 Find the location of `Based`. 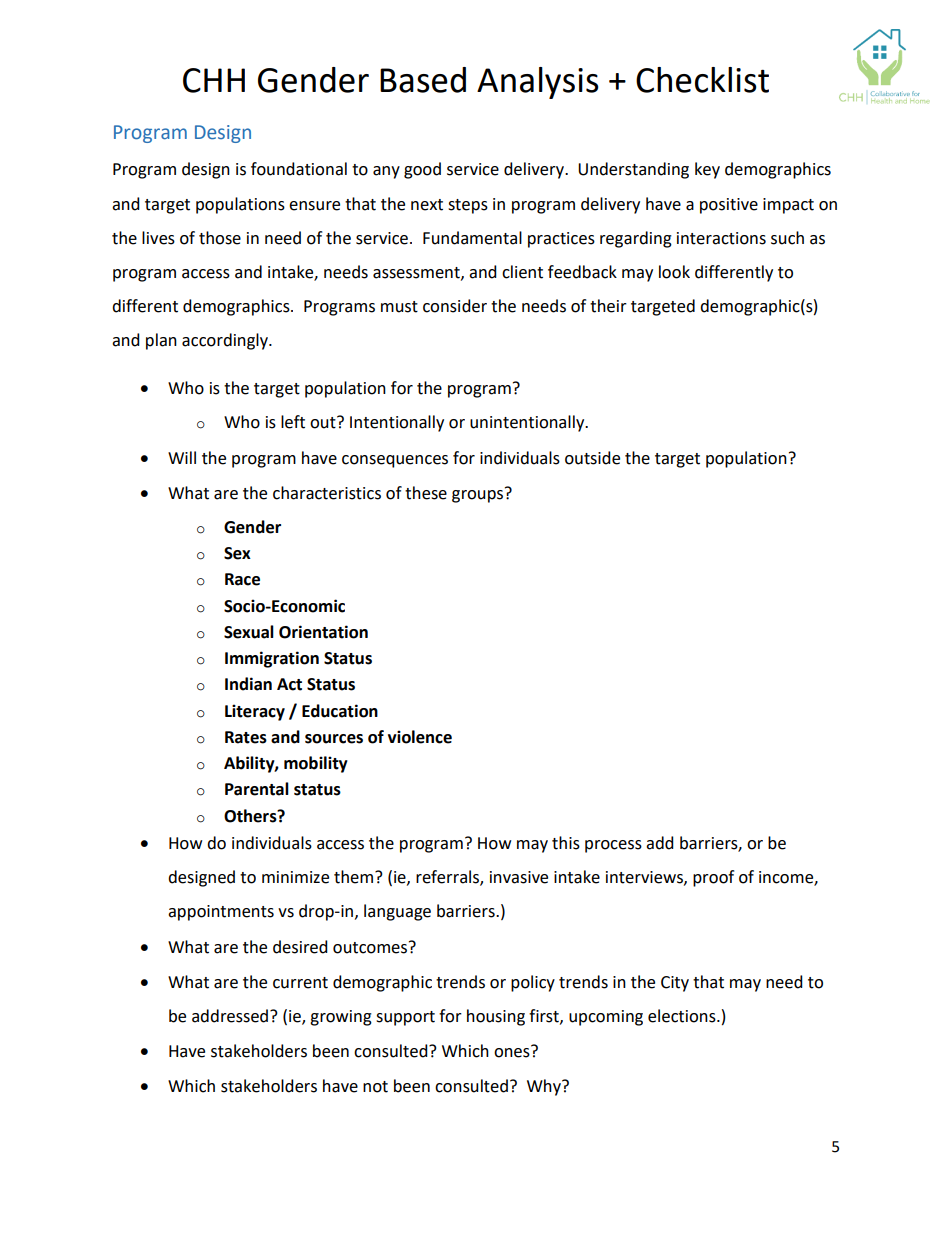

Based is located at coordinates (423, 80).
